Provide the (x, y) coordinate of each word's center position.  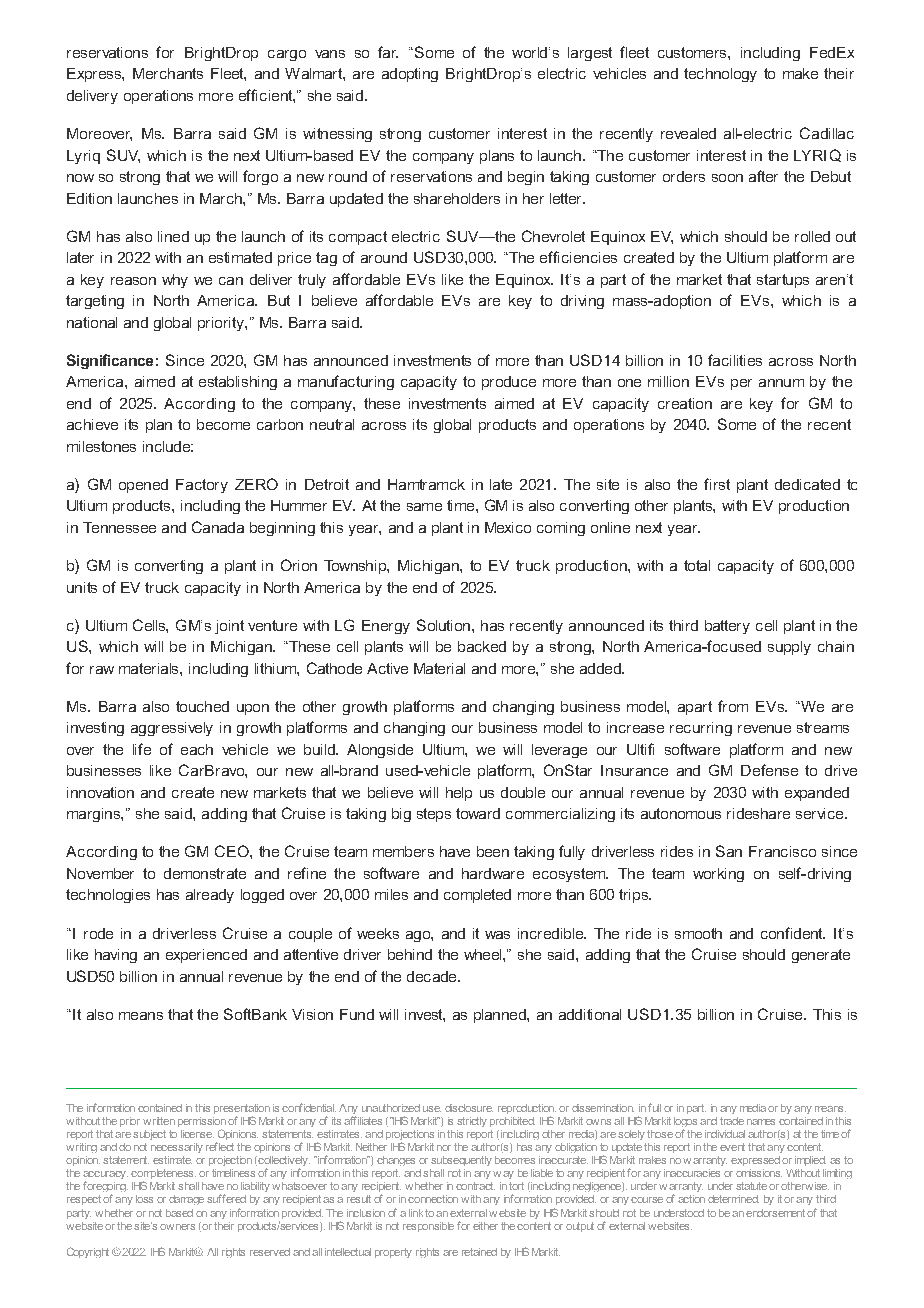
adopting (410, 75)
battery (727, 627)
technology (720, 75)
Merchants (168, 73)
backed (482, 646)
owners (177, 1227)
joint (229, 627)
